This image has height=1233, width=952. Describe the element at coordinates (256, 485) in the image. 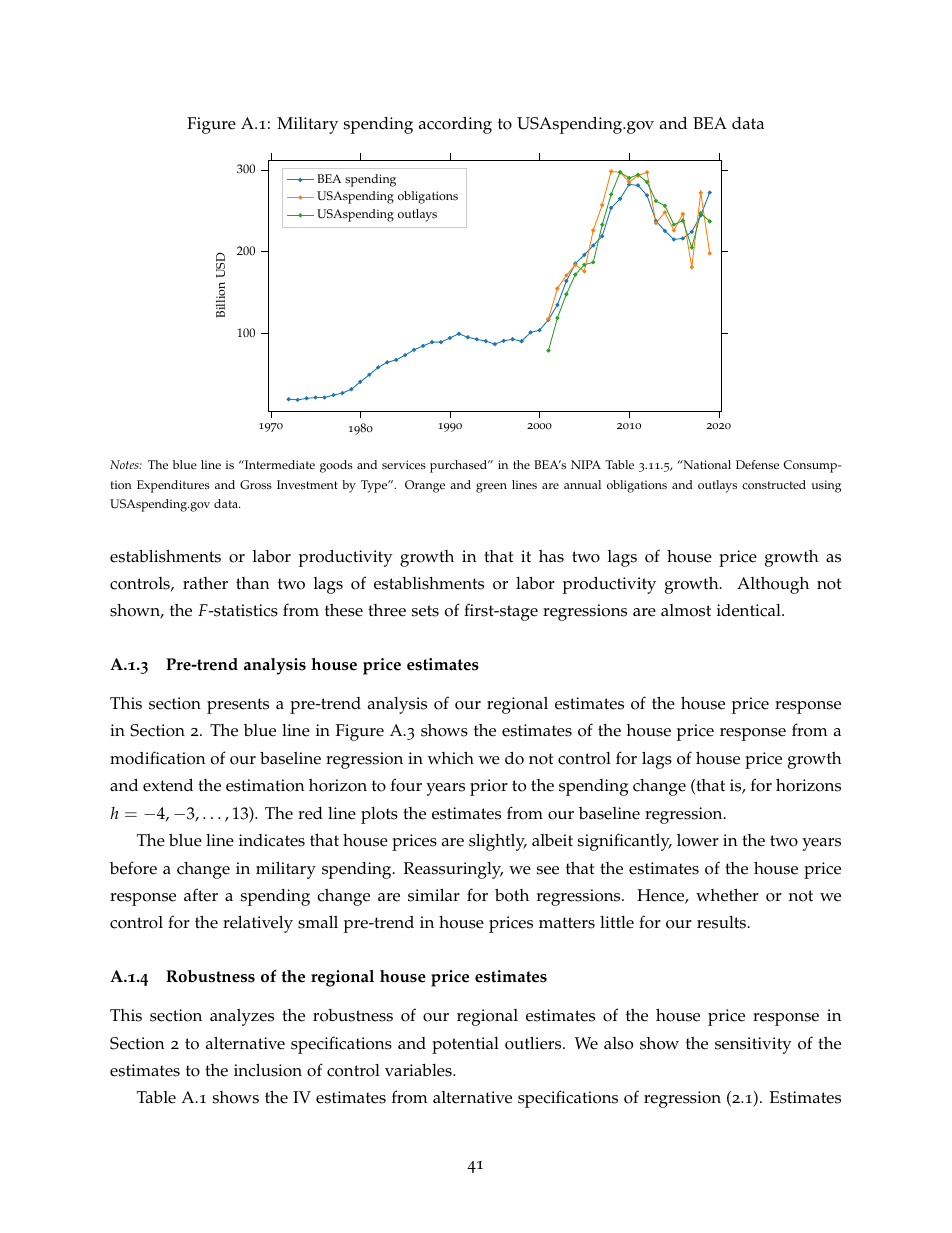

I see `Gross` at that location.
